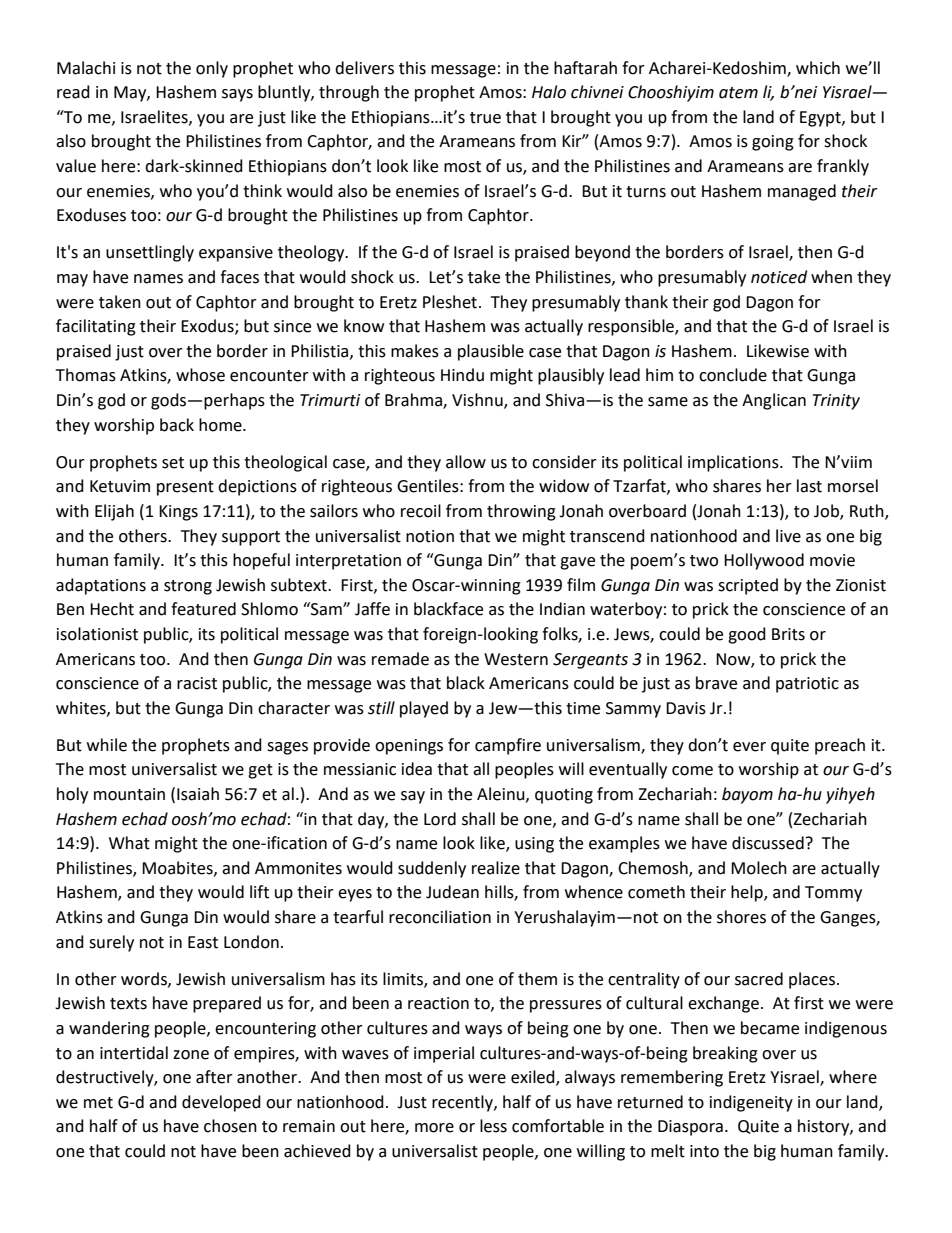 The width and height of the screenshot is (952, 1233). I want to click on shores, so click(741, 917).
